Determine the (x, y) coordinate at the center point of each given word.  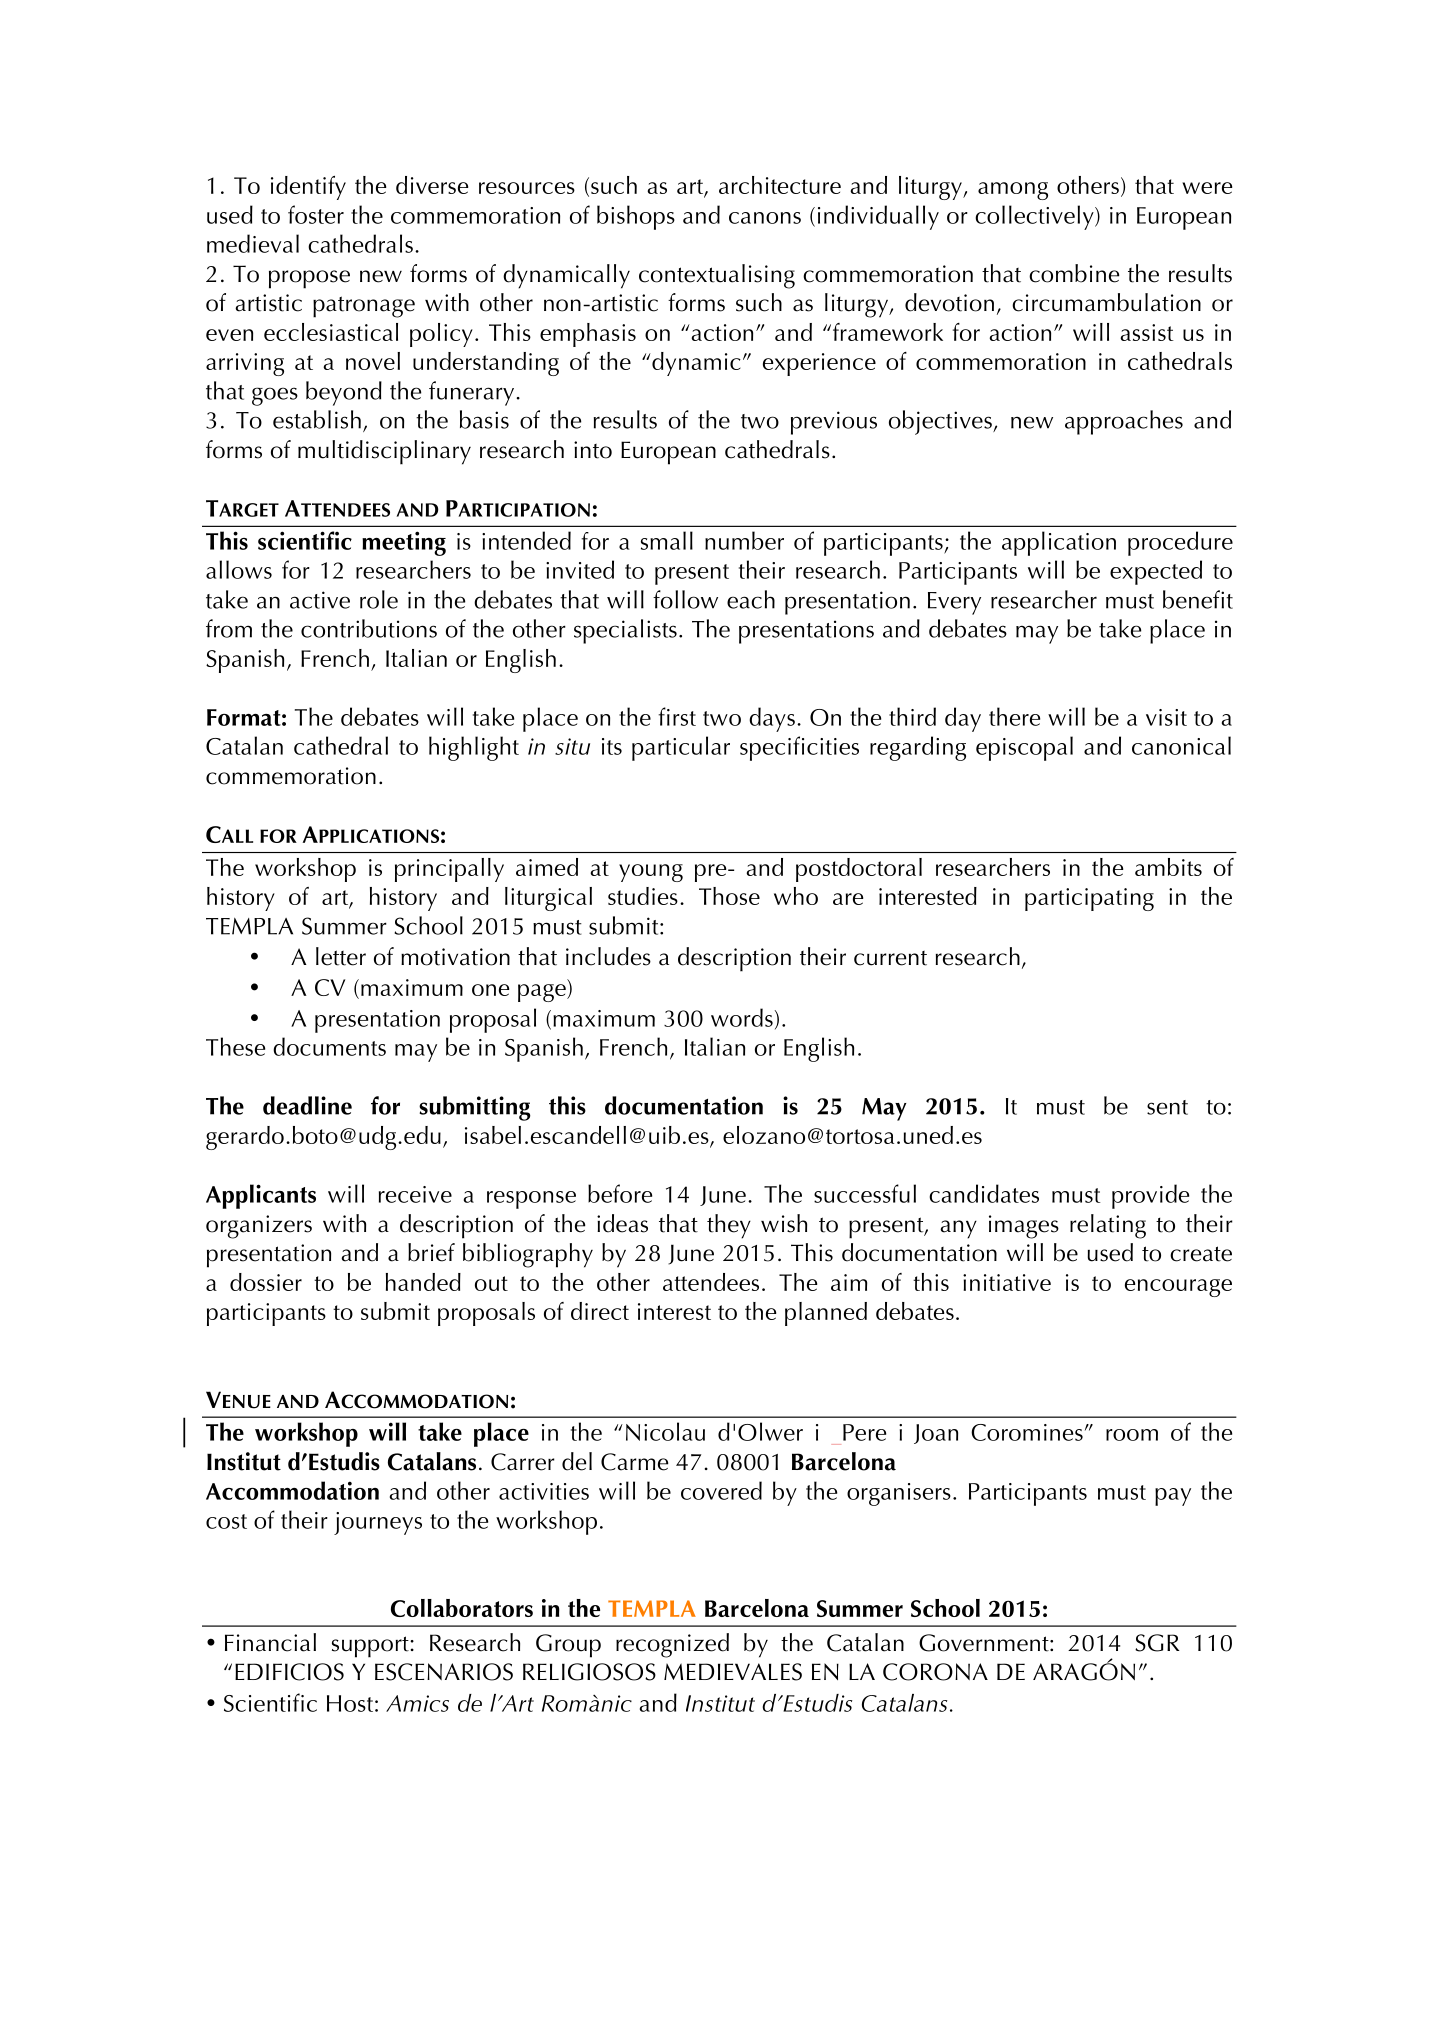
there (1014, 716)
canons (765, 218)
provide (1150, 1196)
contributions (369, 628)
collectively (1035, 217)
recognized (672, 1645)
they (729, 1226)
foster (316, 214)
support (371, 1647)
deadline (307, 1105)
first (677, 716)
